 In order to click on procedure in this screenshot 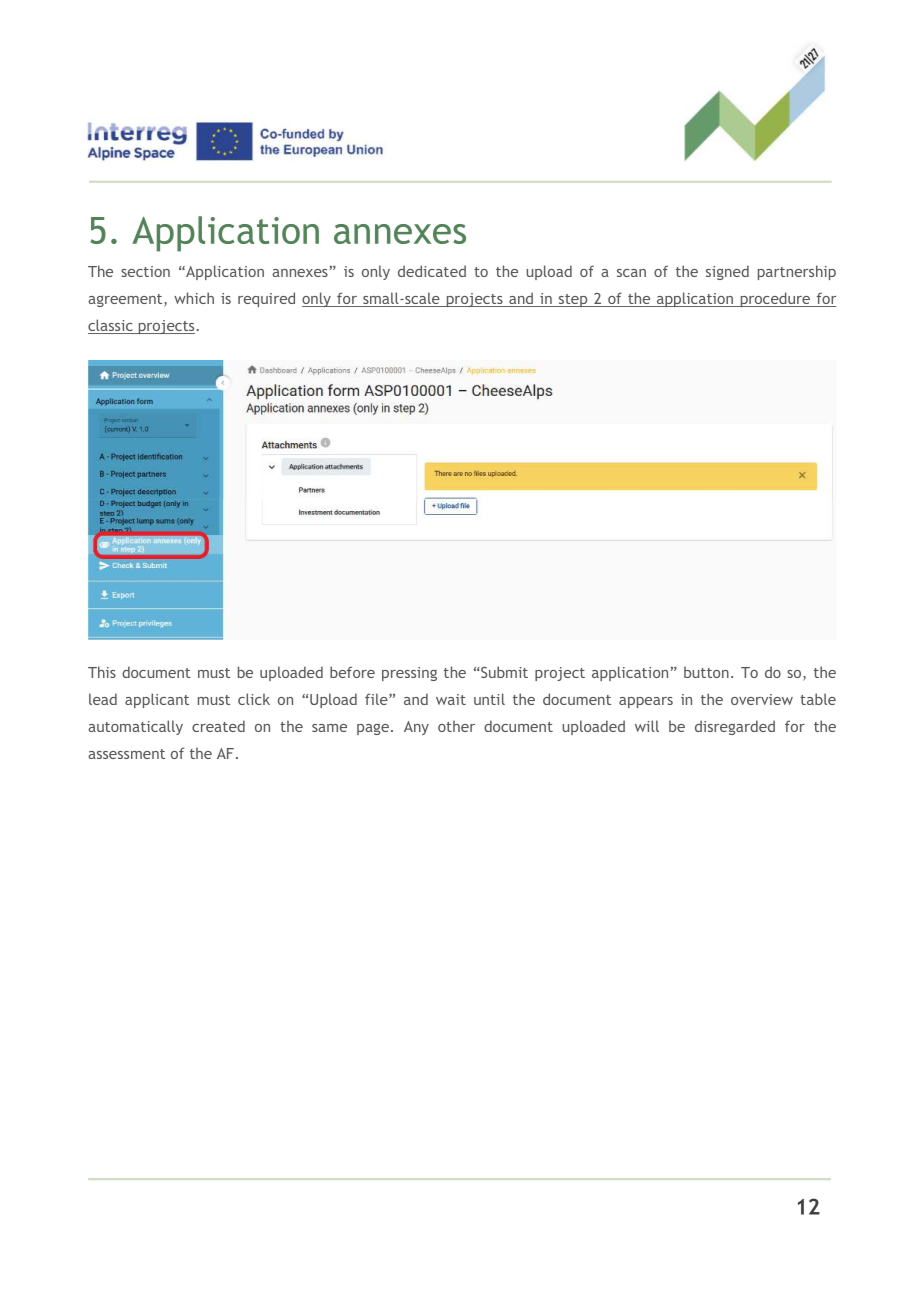, I will do `click(775, 299)`.
